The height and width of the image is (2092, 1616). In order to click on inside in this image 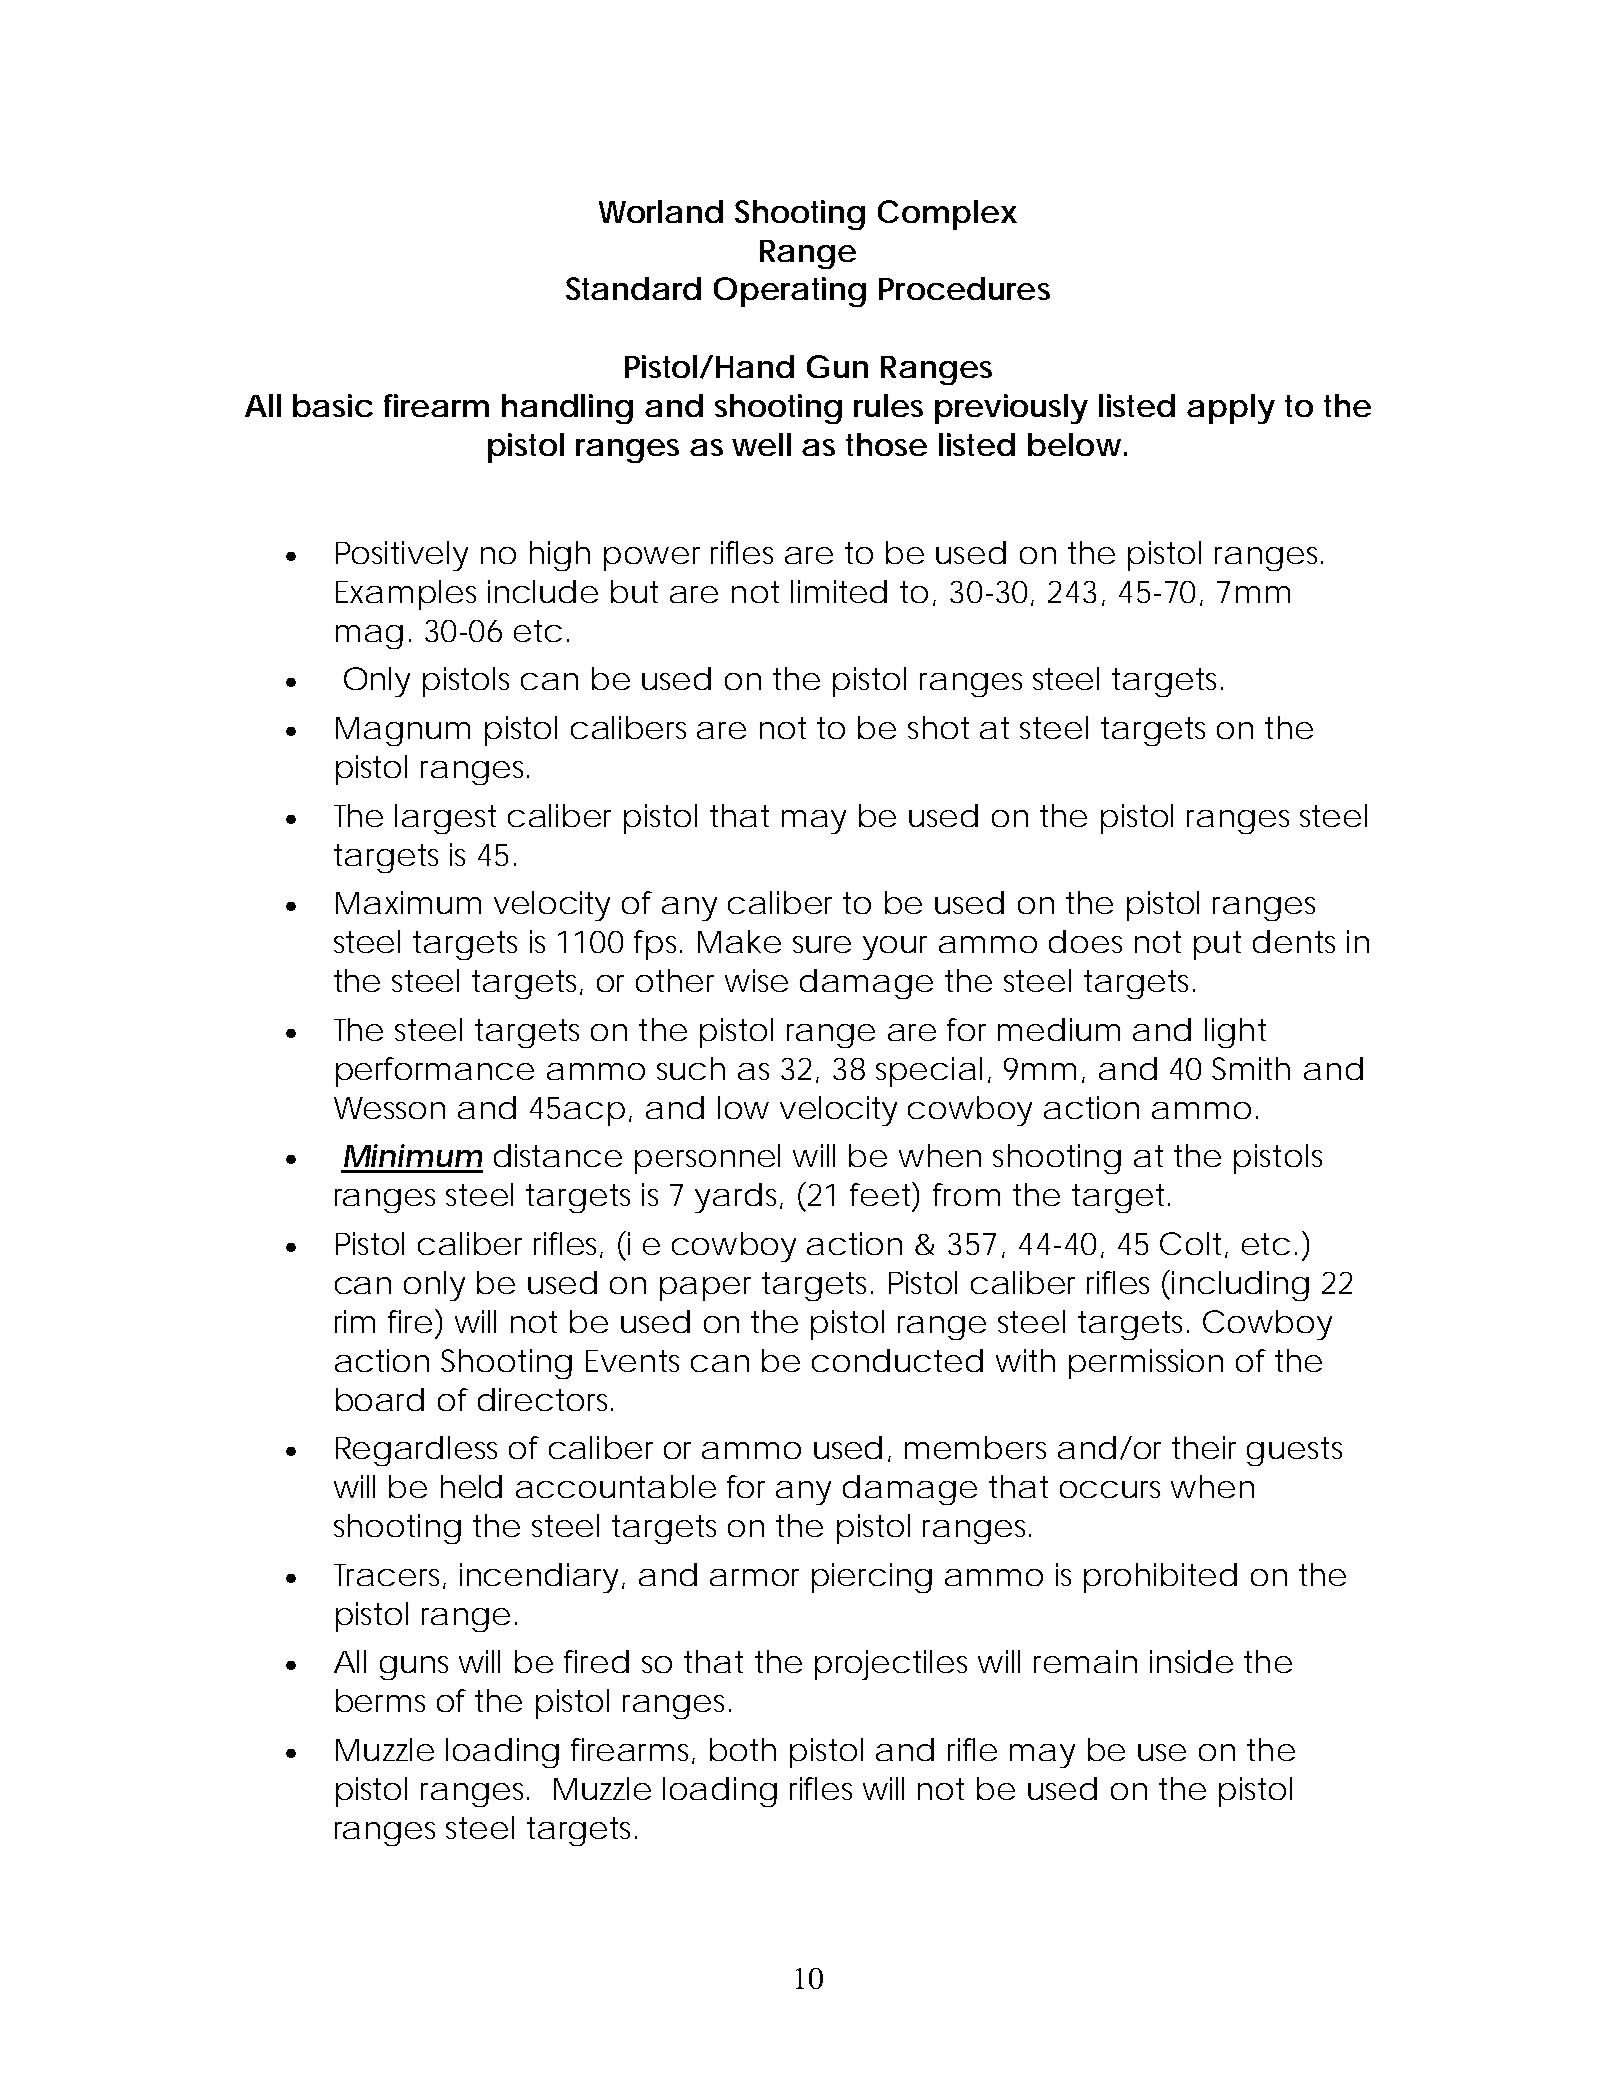, I will do `click(1191, 1661)`.
